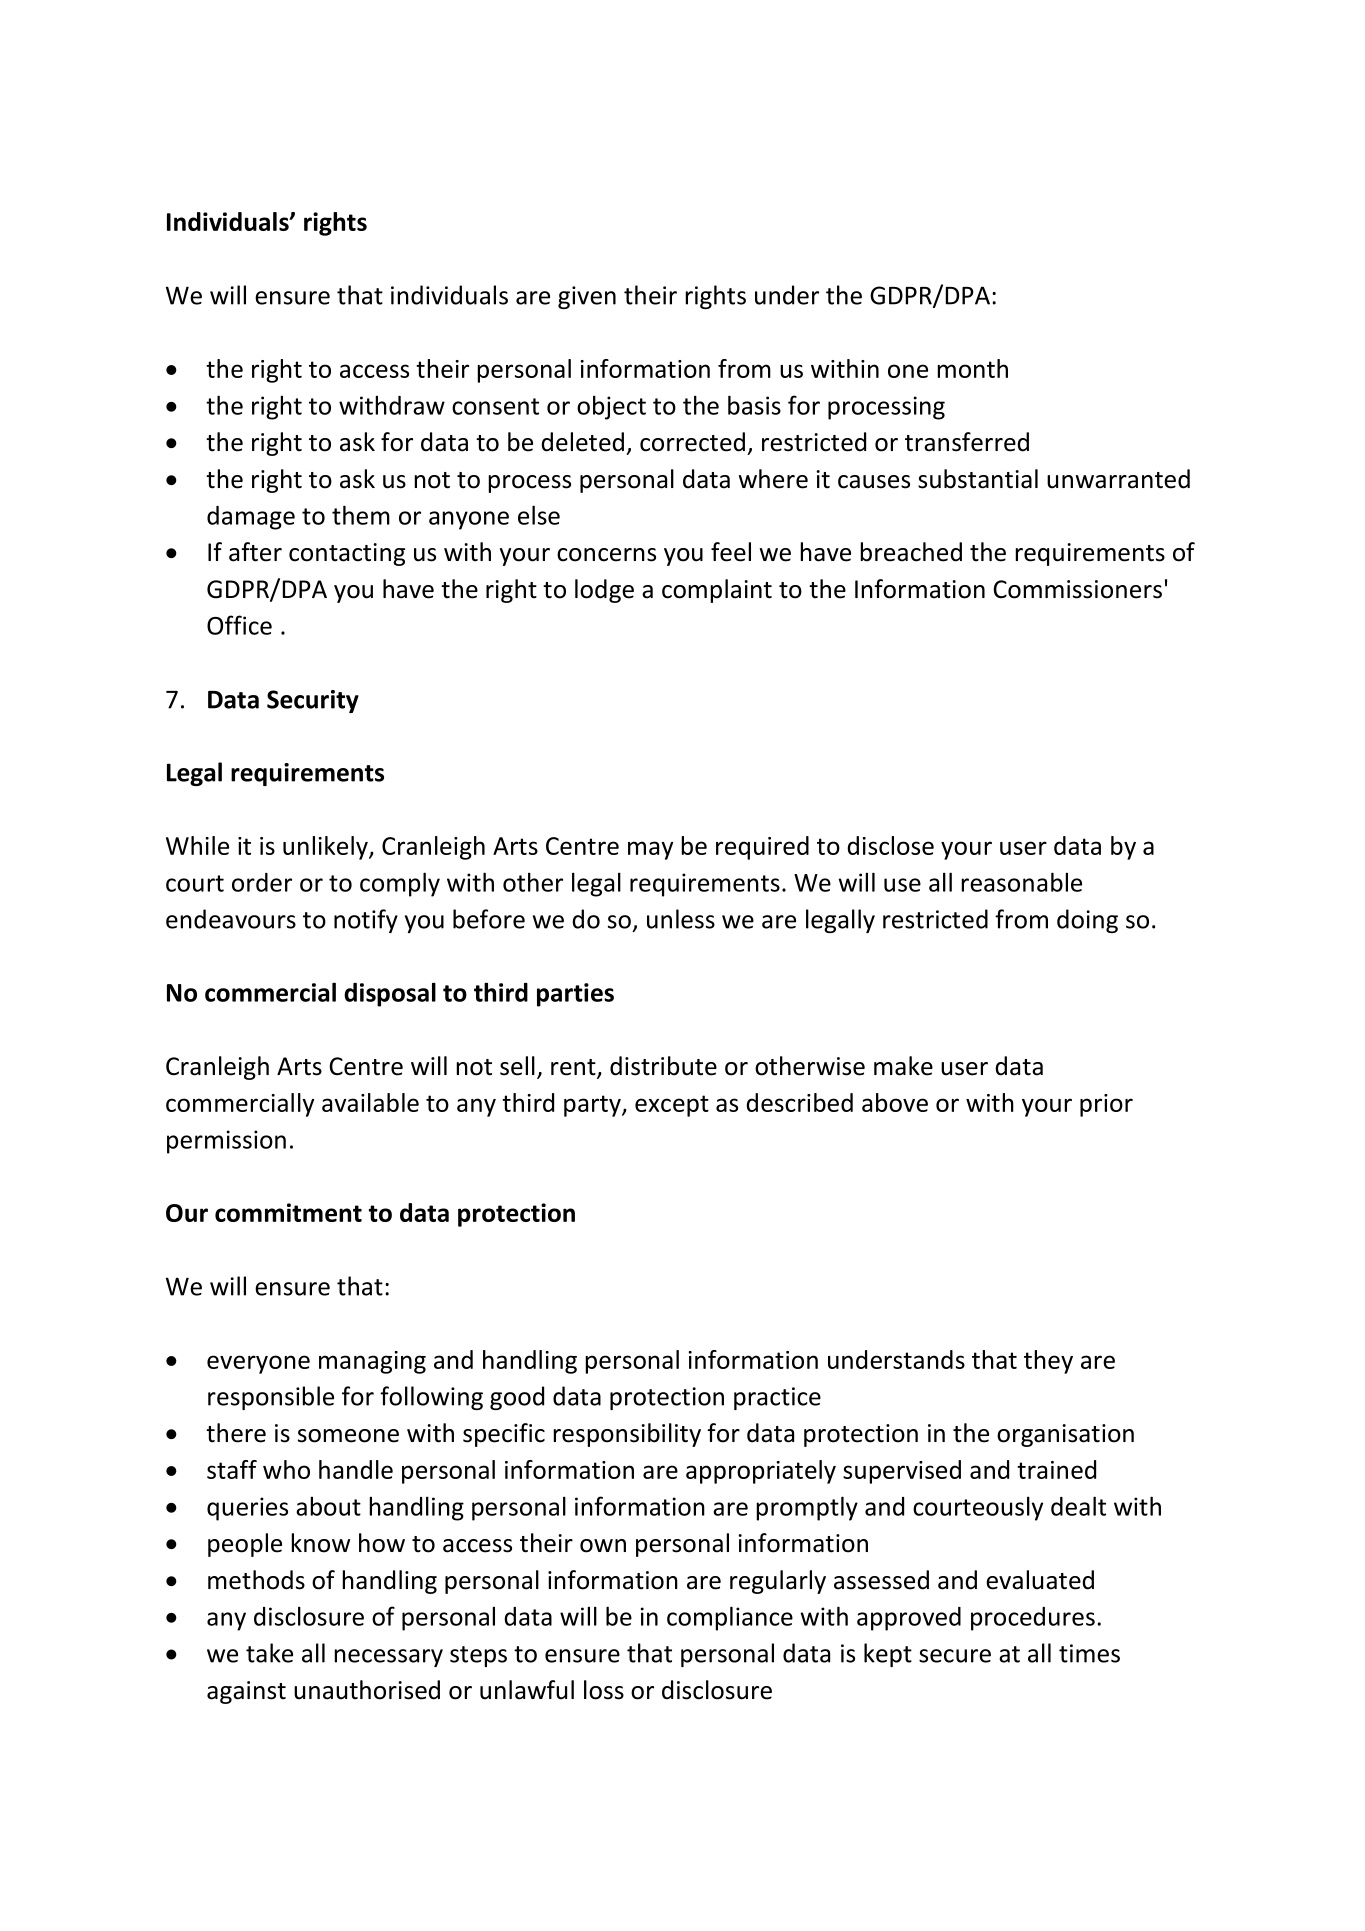 This screenshot has width=1365, height=1931. What do you see at coordinates (269, 1653) in the screenshot?
I see `take` at bounding box center [269, 1653].
